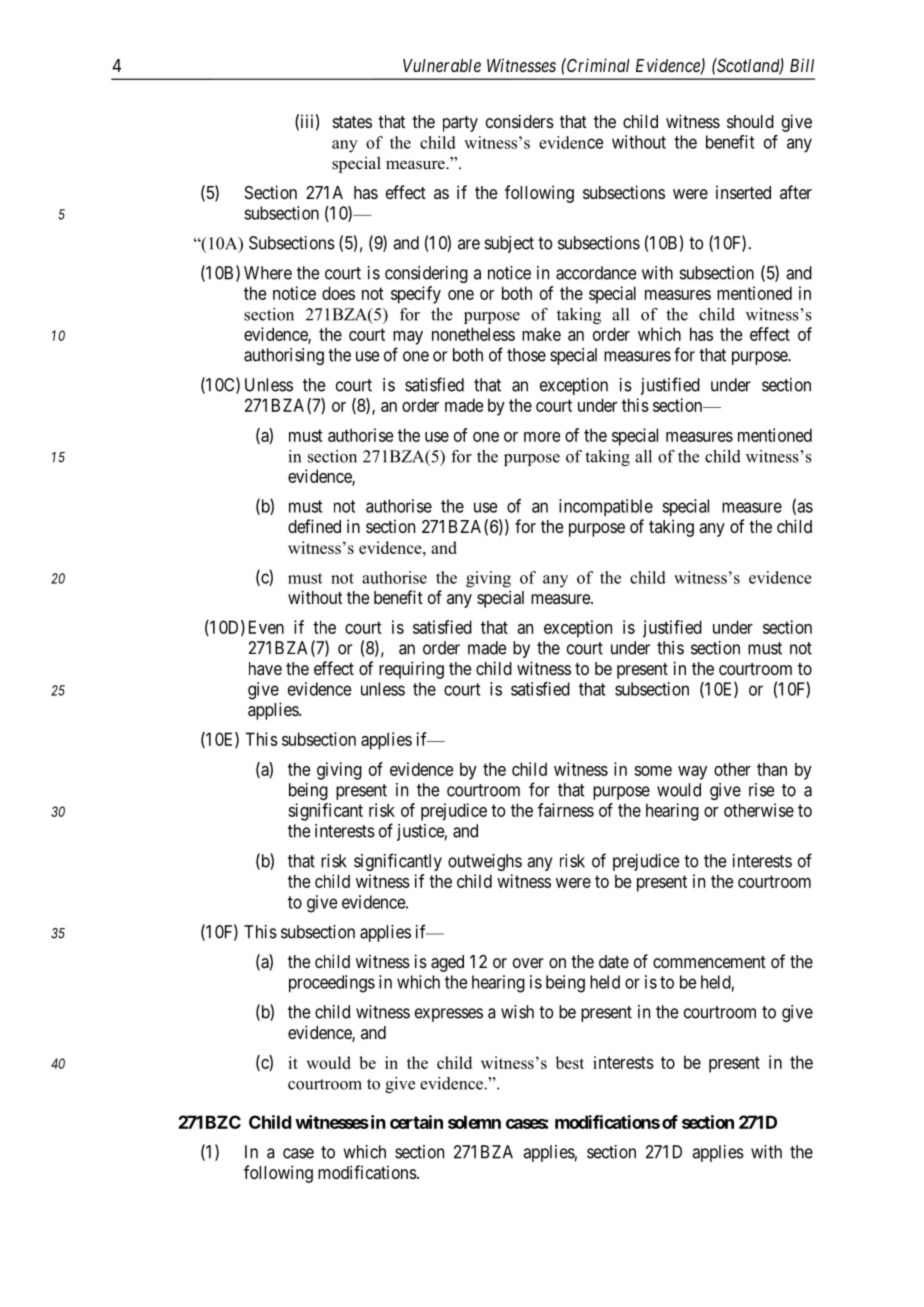 The width and height of the document is (924, 1307). What do you see at coordinates (709, 962) in the document?
I see `commencement` at bounding box center [709, 962].
